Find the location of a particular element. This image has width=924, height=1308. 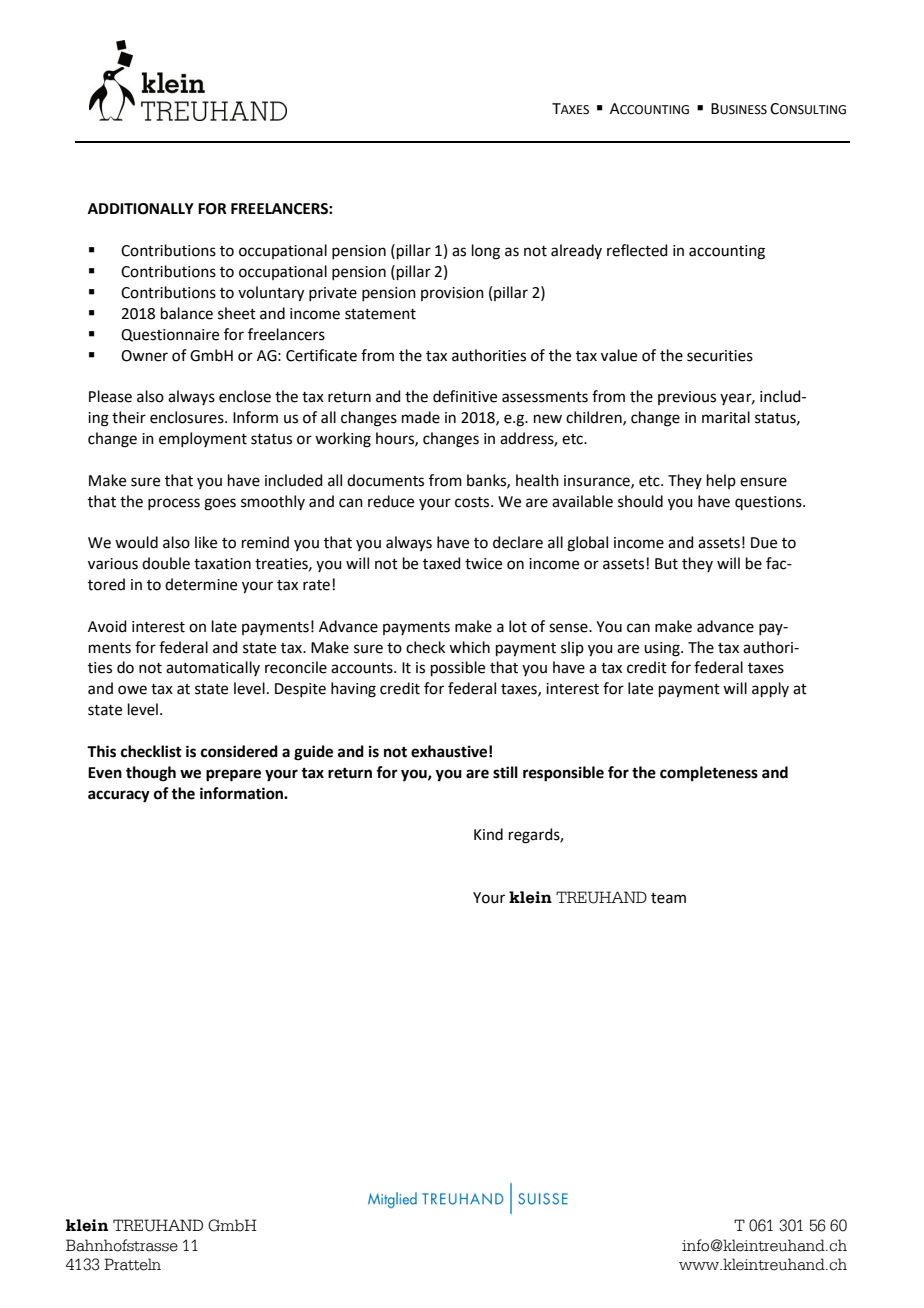

accuracy is located at coordinates (119, 796).
